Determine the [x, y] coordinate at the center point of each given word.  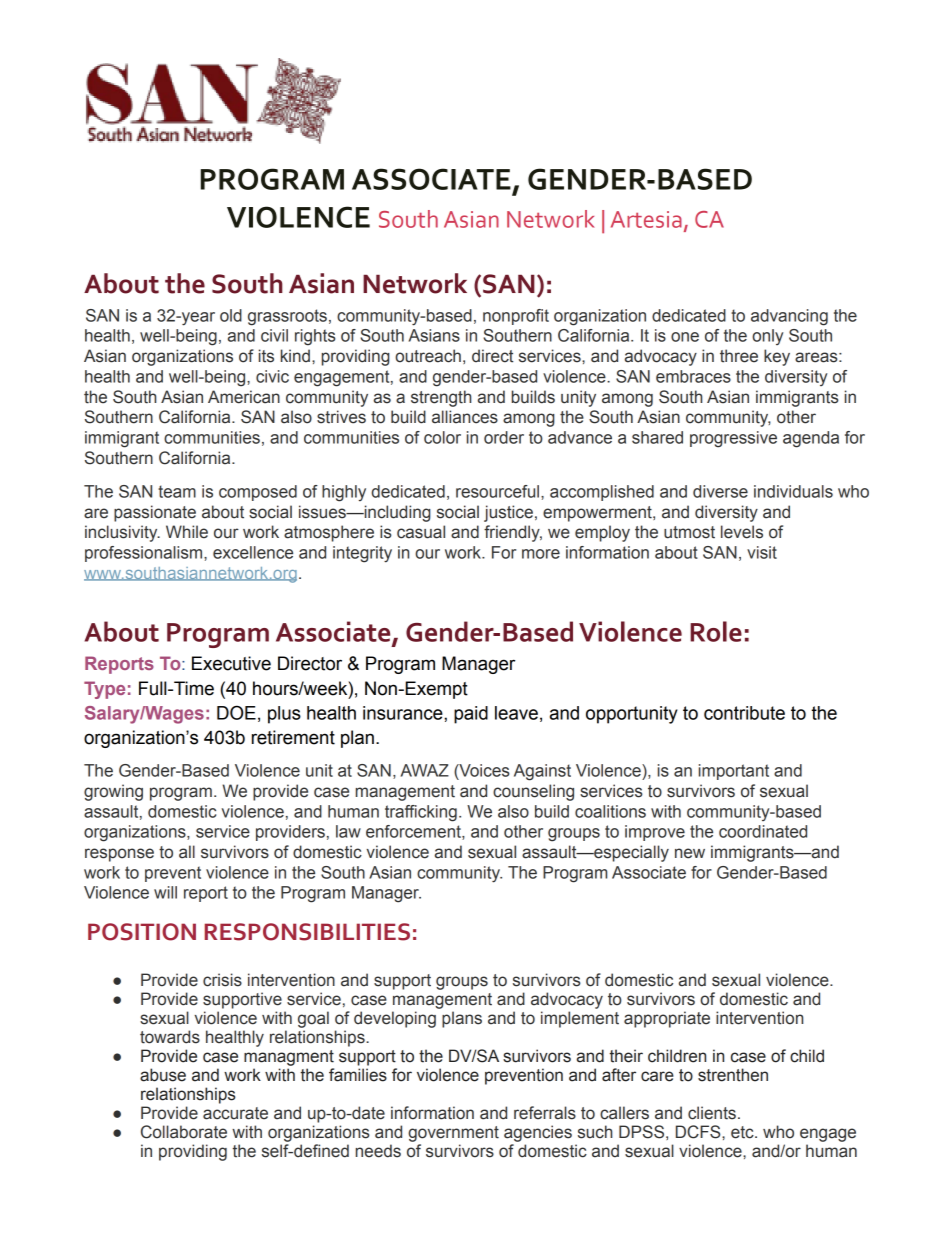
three [739, 356]
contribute [744, 713]
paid [471, 715]
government [453, 1134]
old [231, 315]
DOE [236, 712]
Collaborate [184, 1132]
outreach [428, 356]
